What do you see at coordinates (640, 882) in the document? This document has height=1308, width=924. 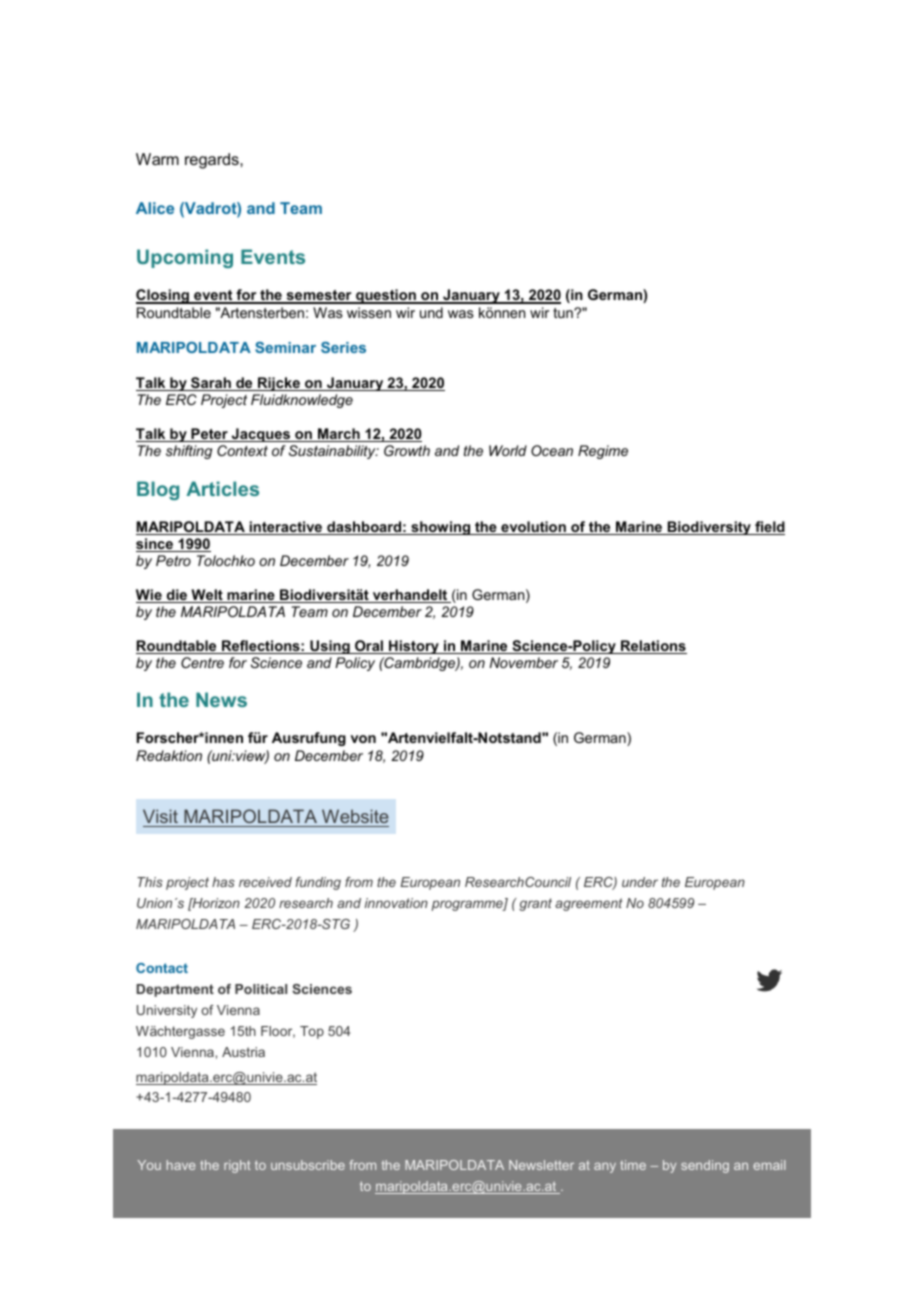 I see `under` at bounding box center [640, 882].
